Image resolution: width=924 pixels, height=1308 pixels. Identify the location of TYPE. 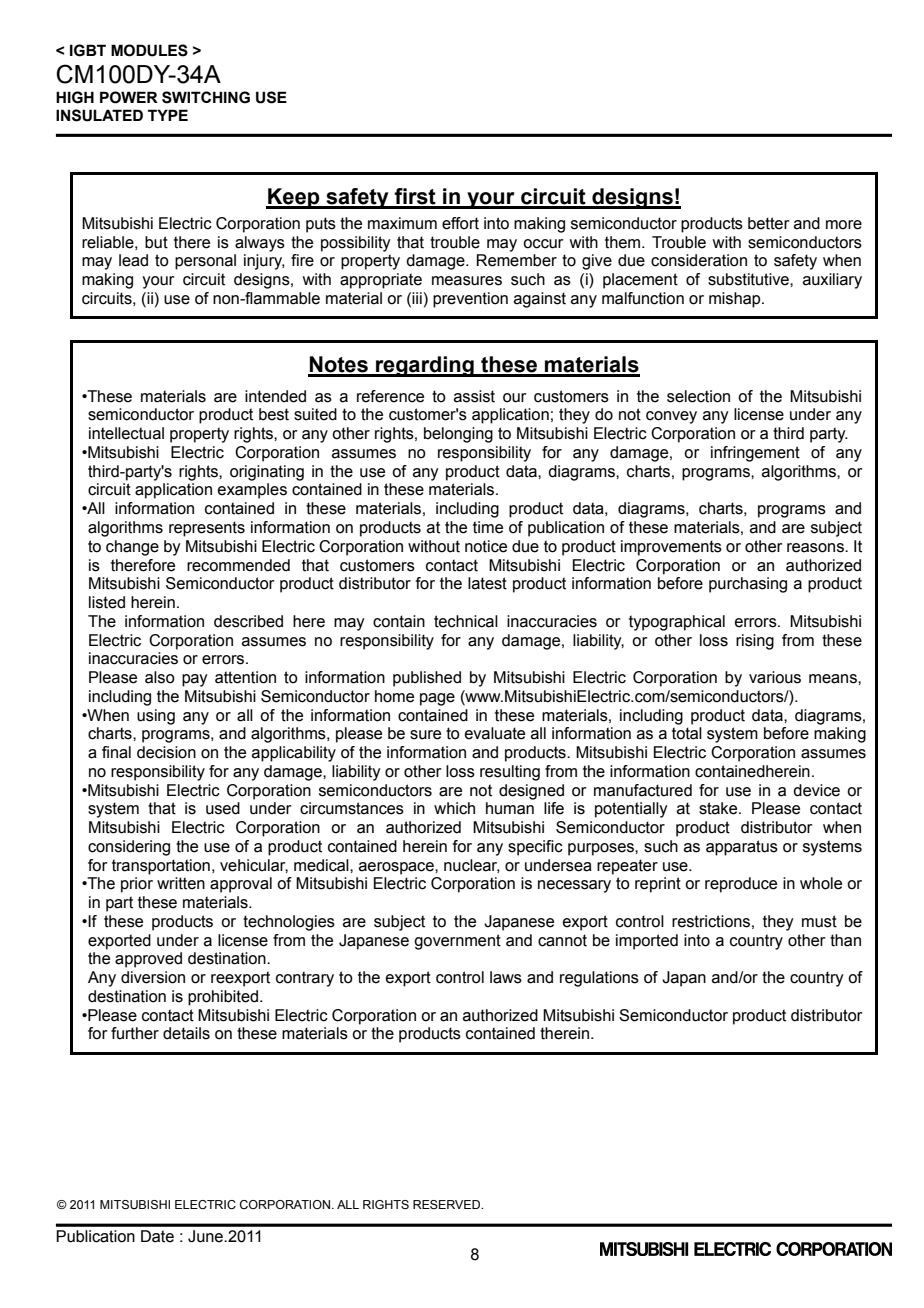
(168, 115).
